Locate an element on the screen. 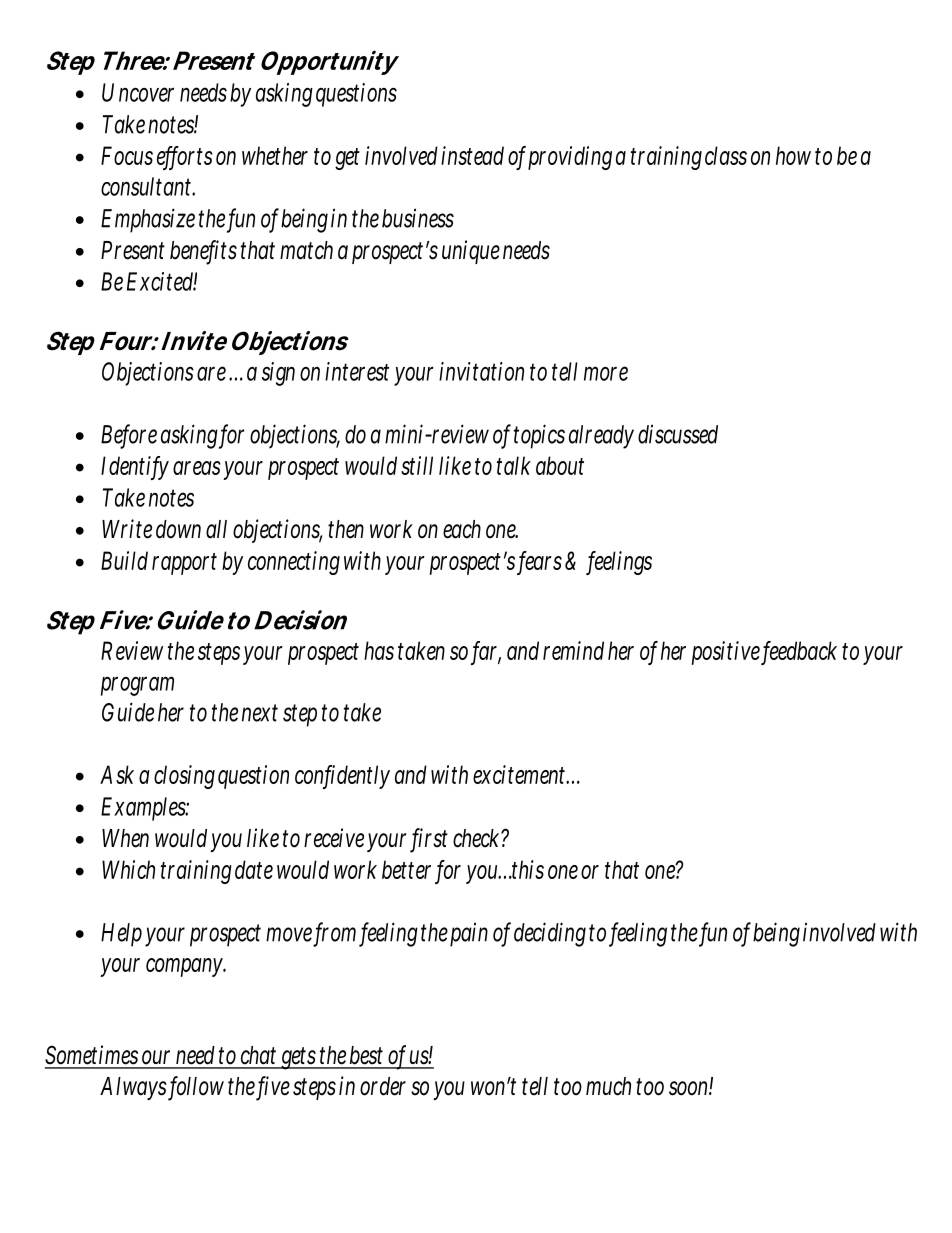 The width and height of the screenshot is (952, 1233). feedback is located at coordinates (800, 652).
